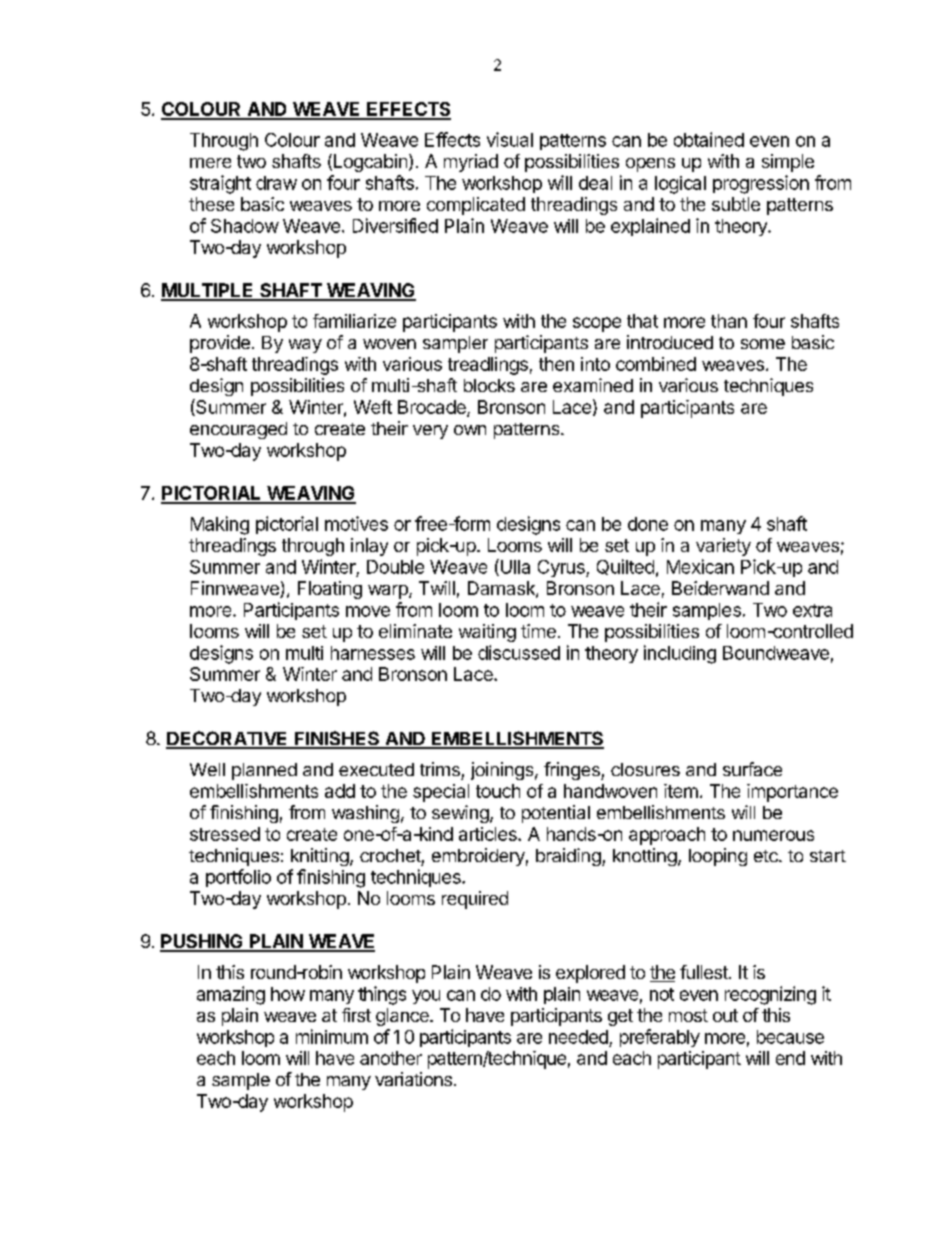 The image size is (952, 1233). What do you see at coordinates (761, 184) in the document?
I see `progression` at bounding box center [761, 184].
